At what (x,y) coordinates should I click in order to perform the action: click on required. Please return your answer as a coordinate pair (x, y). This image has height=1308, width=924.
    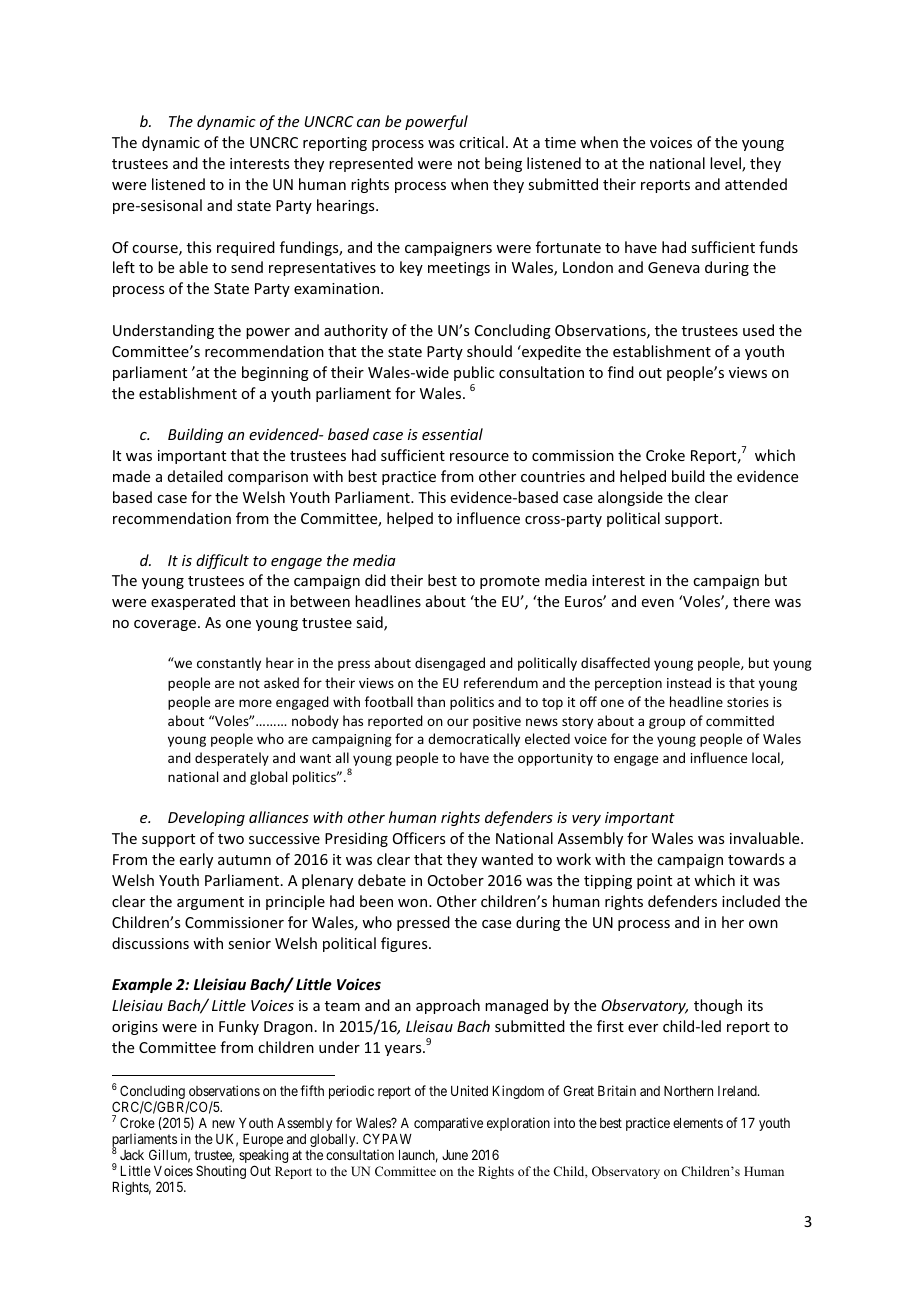
    Looking at the image, I should click on (246, 248).
